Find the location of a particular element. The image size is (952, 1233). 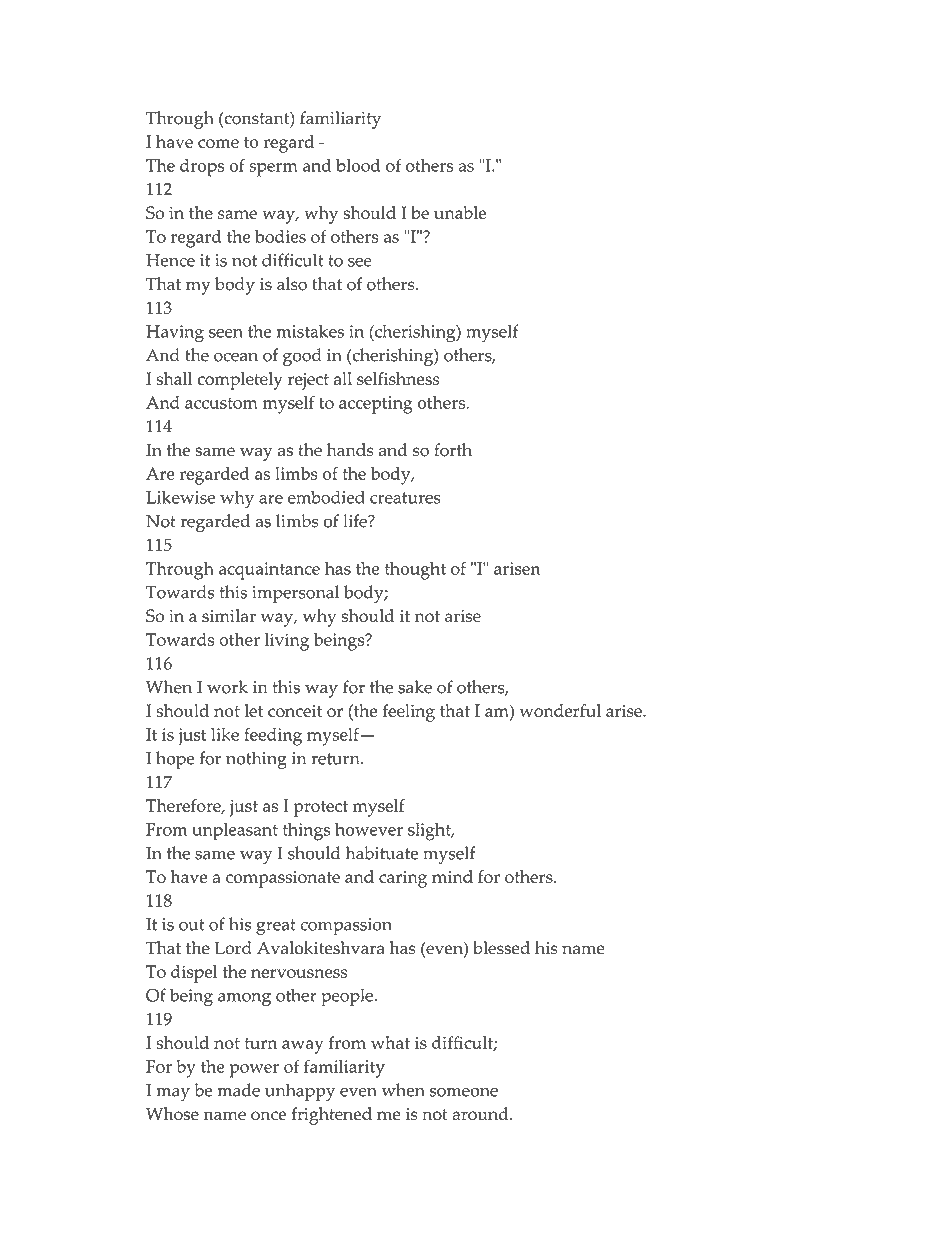

wonderful is located at coordinates (560, 710).
